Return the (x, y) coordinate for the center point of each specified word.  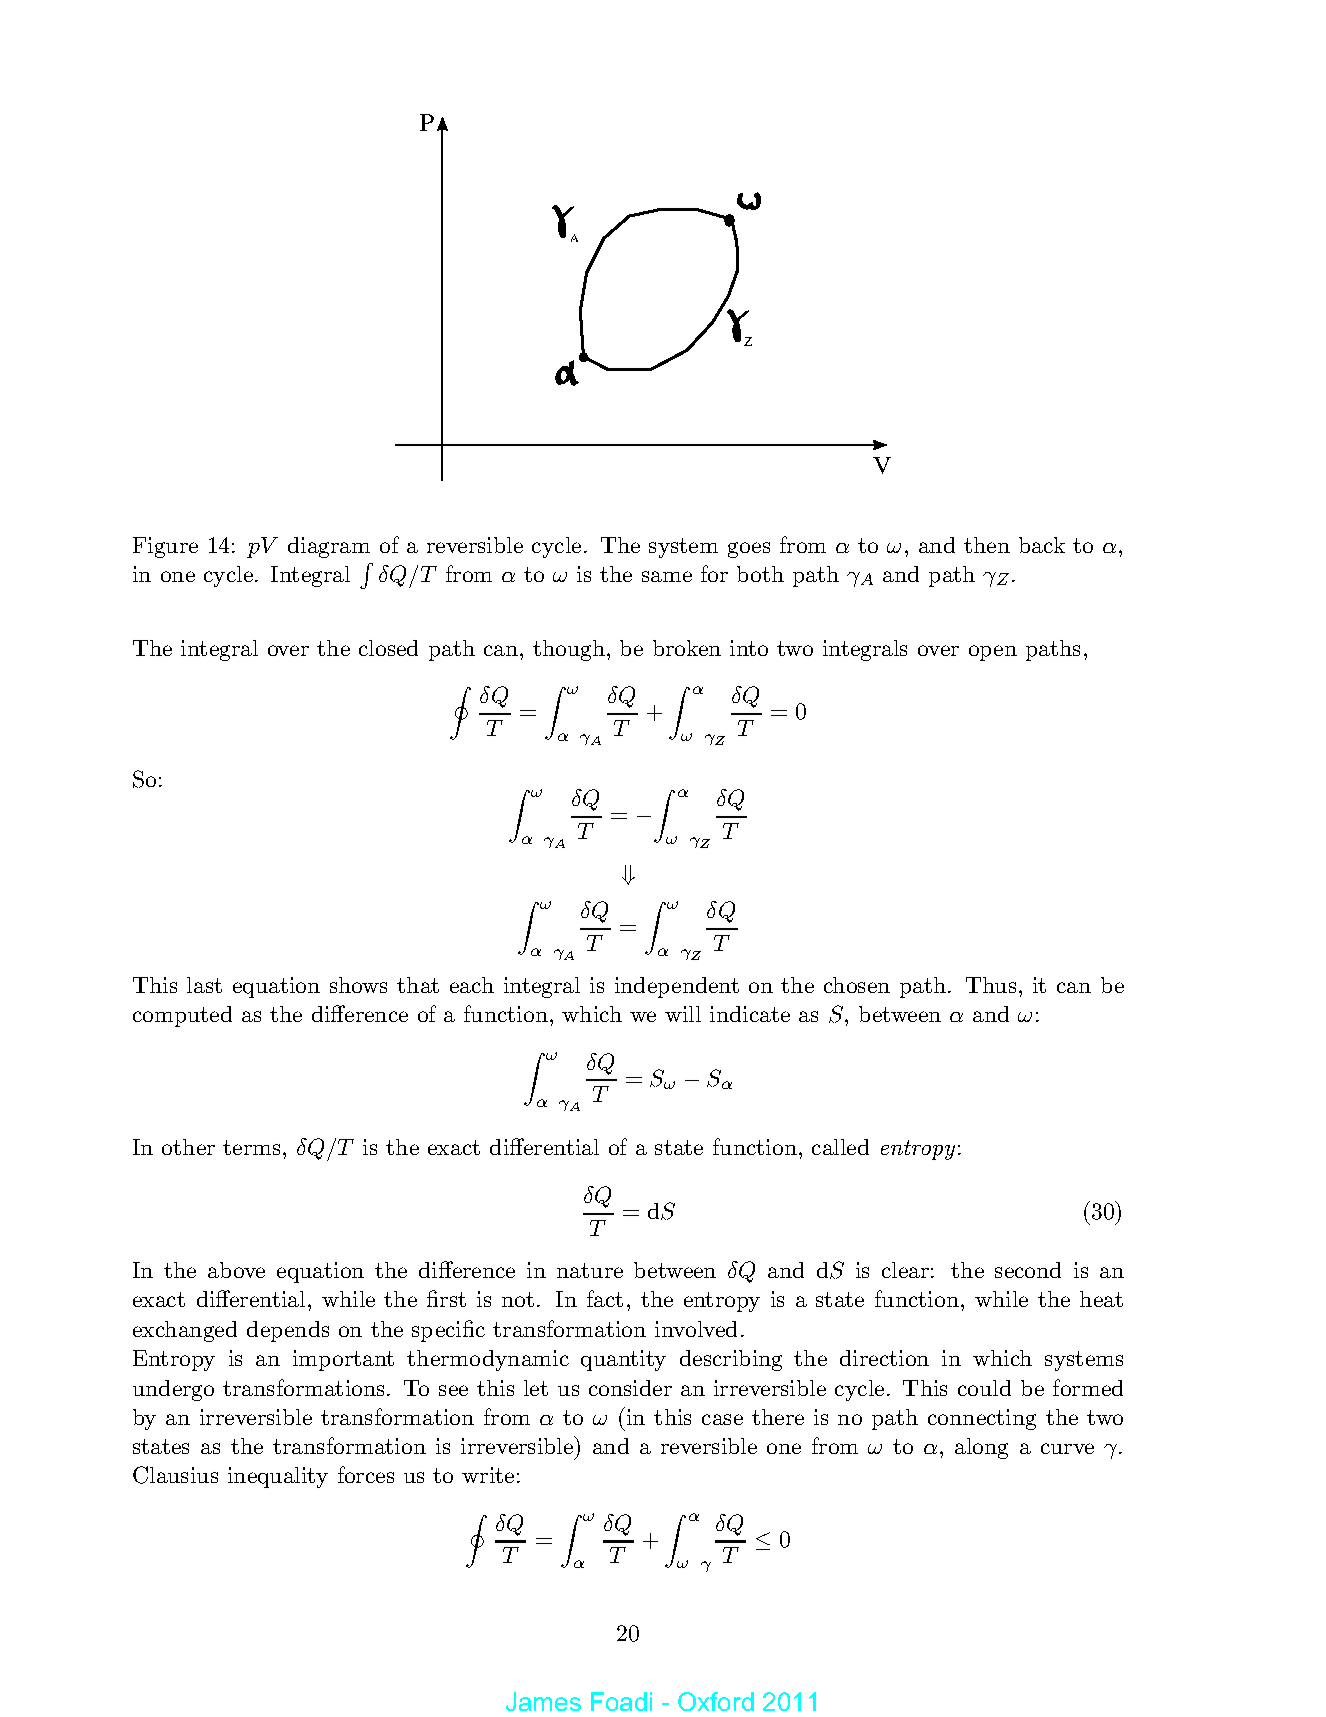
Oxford (716, 1701)
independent (677, 987)
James (543, 1701)
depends (288, 1331)
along (981, 1448)
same (667, 576)
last (204, 985)
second (1028, 1270)
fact (605, 1298)
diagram (329, 547)
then (987, 545)
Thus (991, 985)
